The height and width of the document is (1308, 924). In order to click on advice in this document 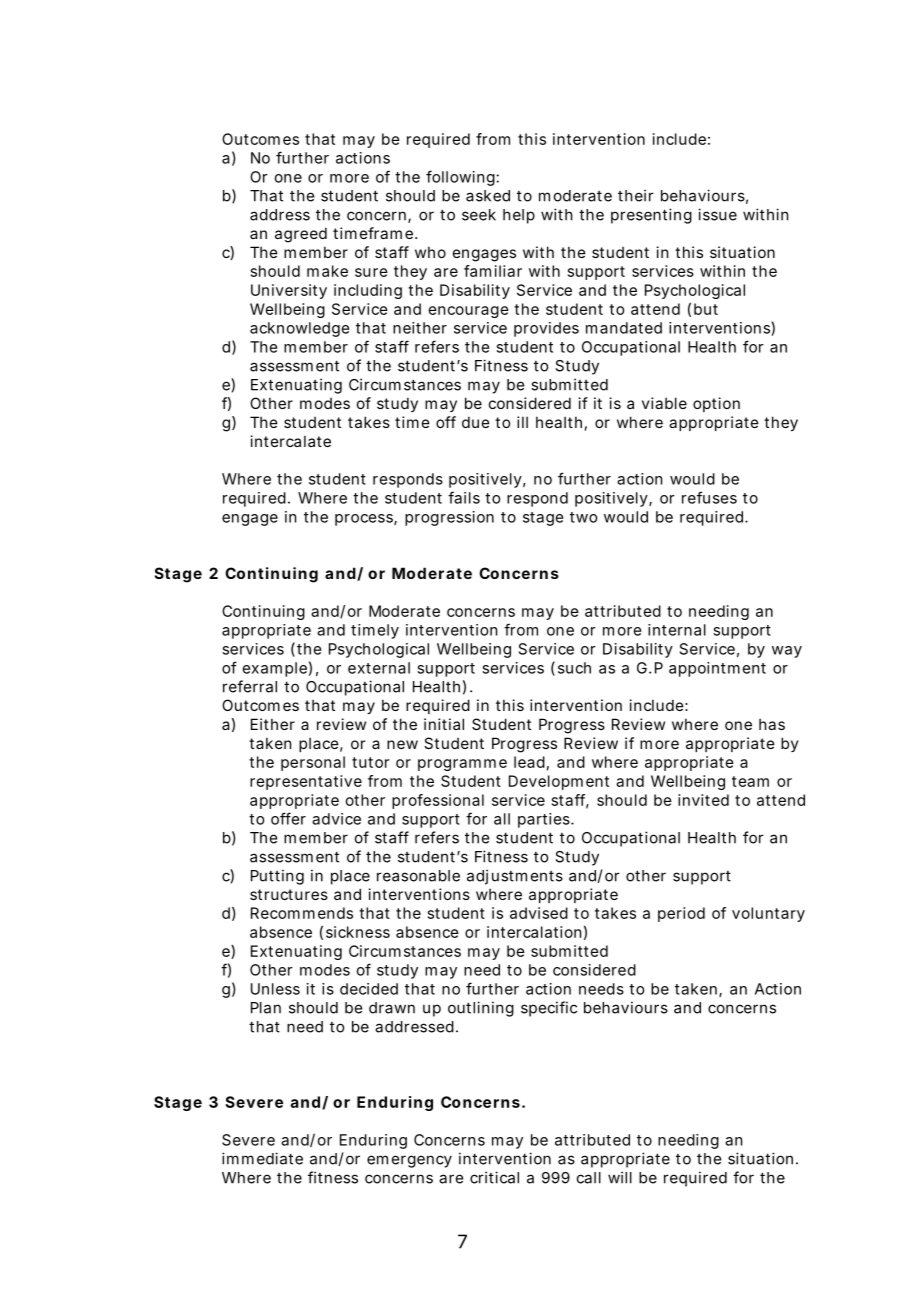, I will do `click(336, 819)`.
